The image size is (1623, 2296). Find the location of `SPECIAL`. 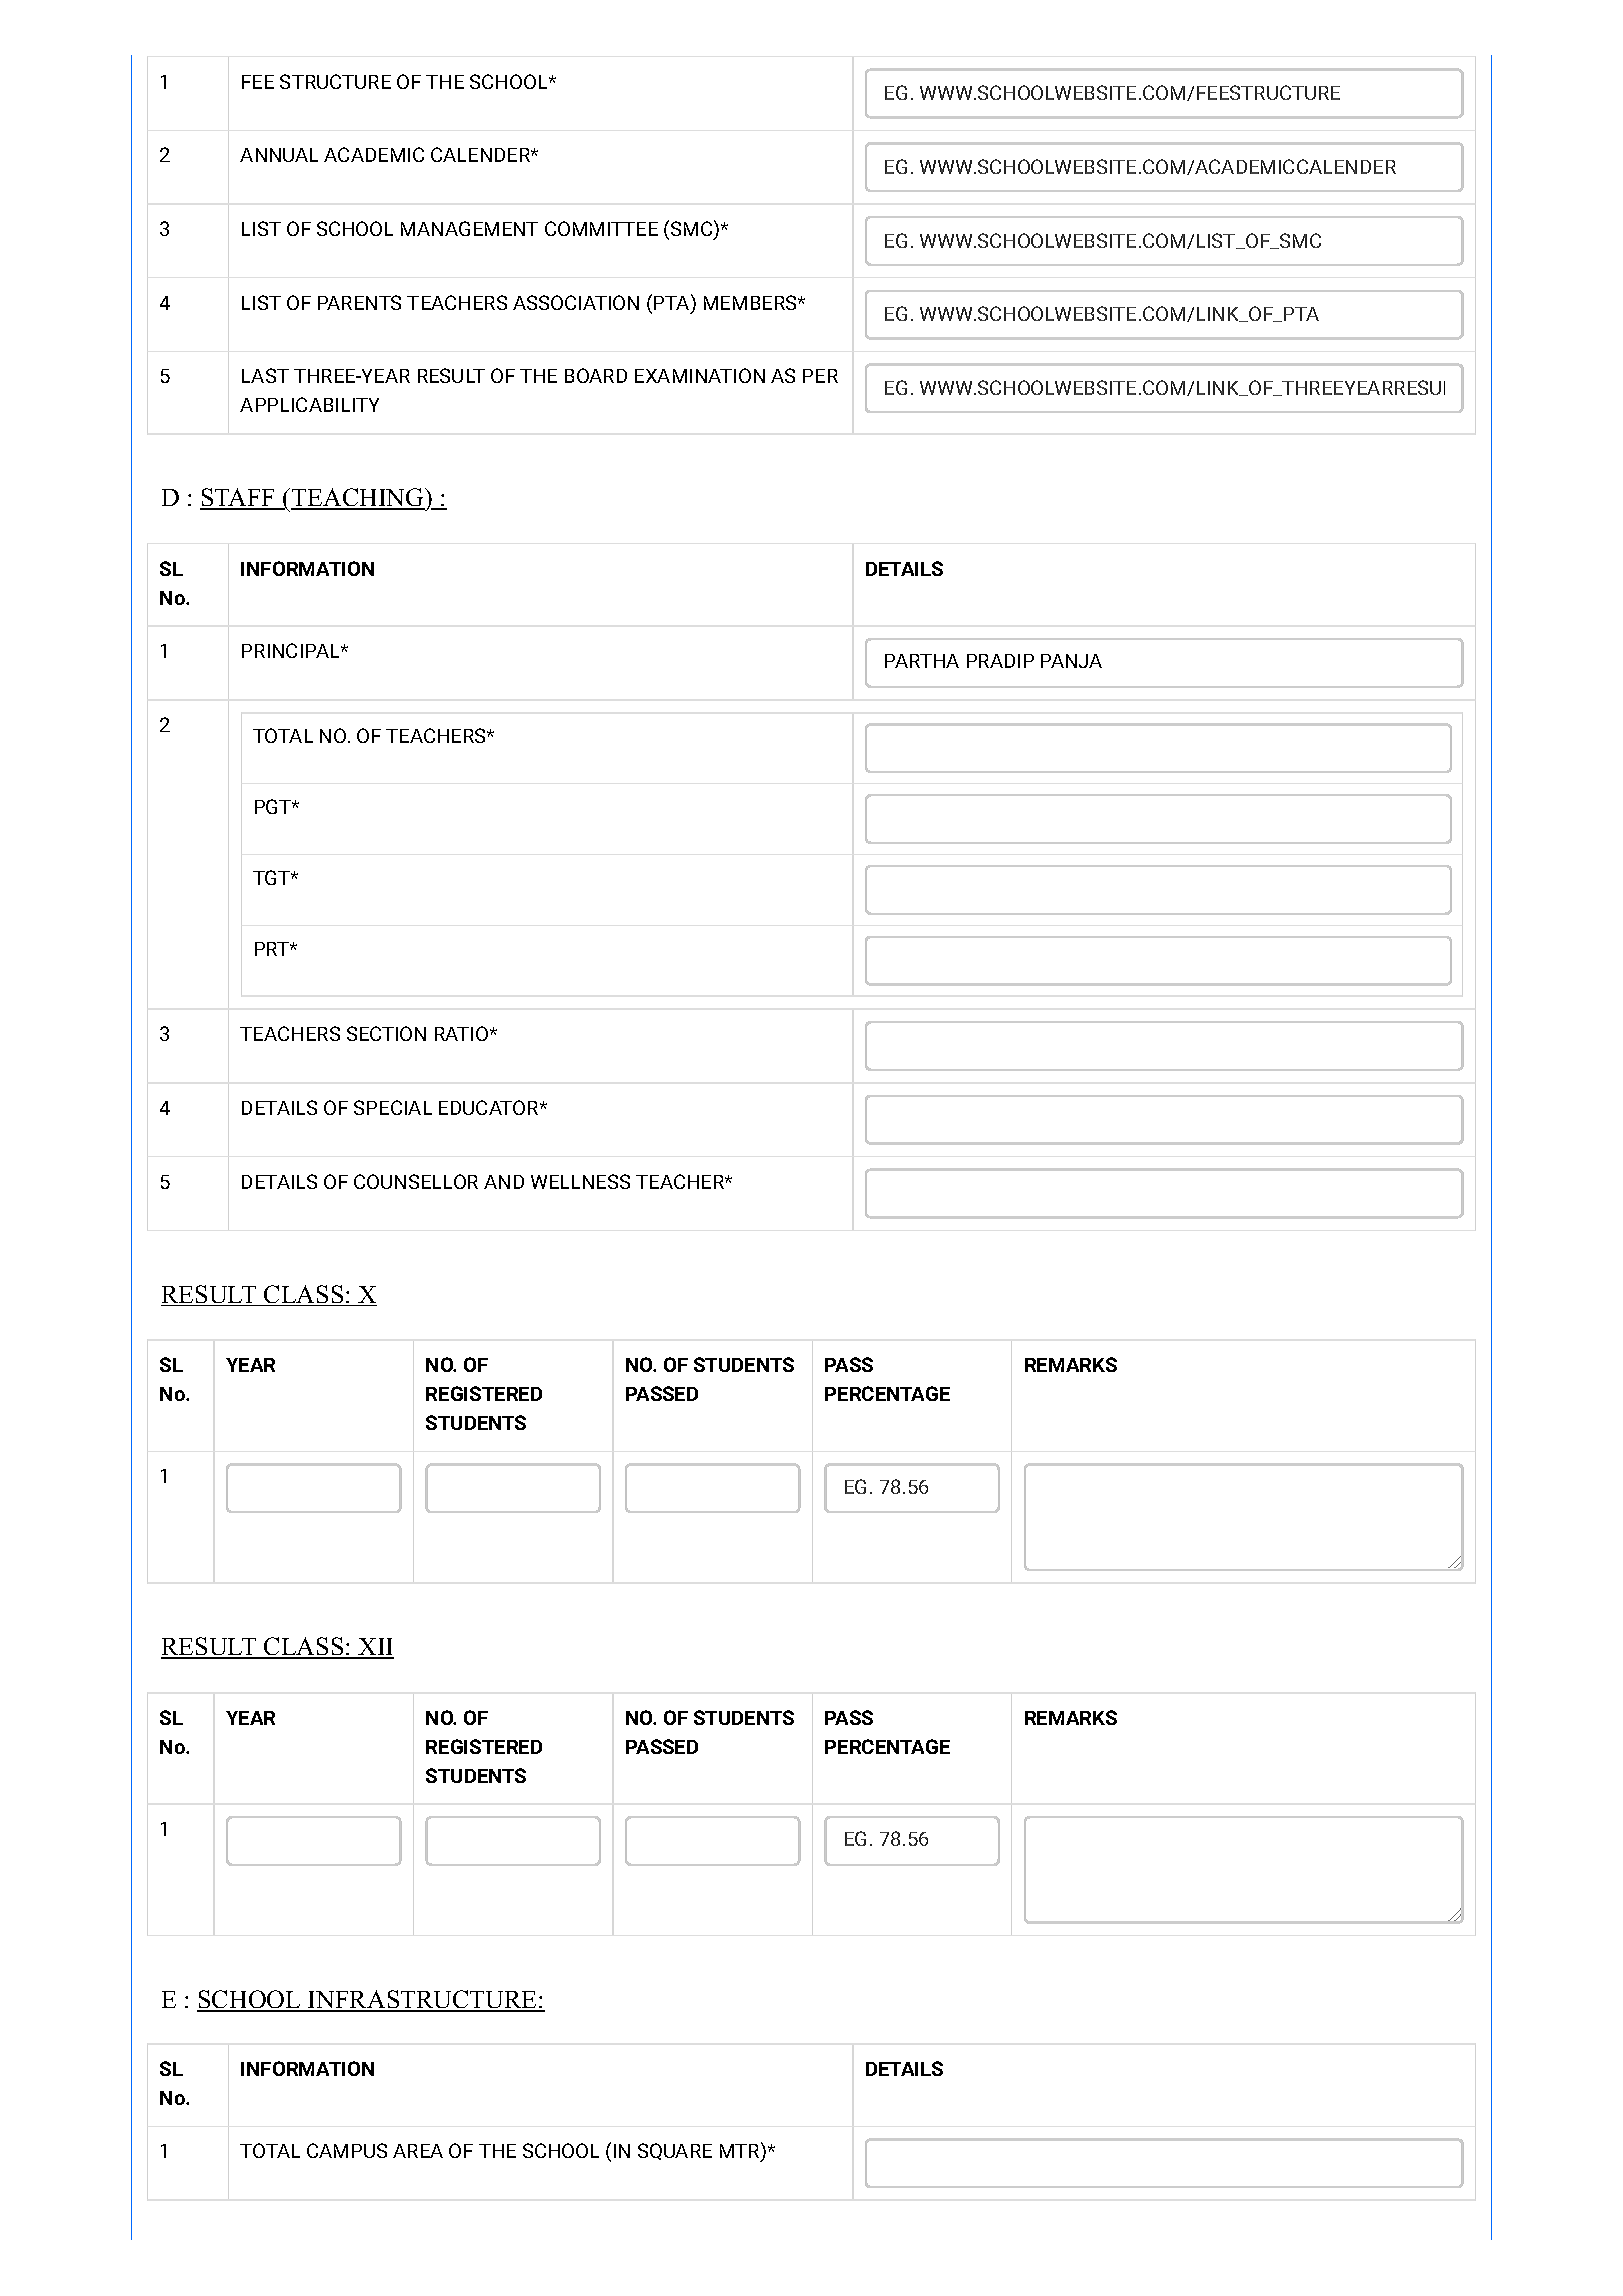

SPECIAL is located at coordinates (393, 1107).
